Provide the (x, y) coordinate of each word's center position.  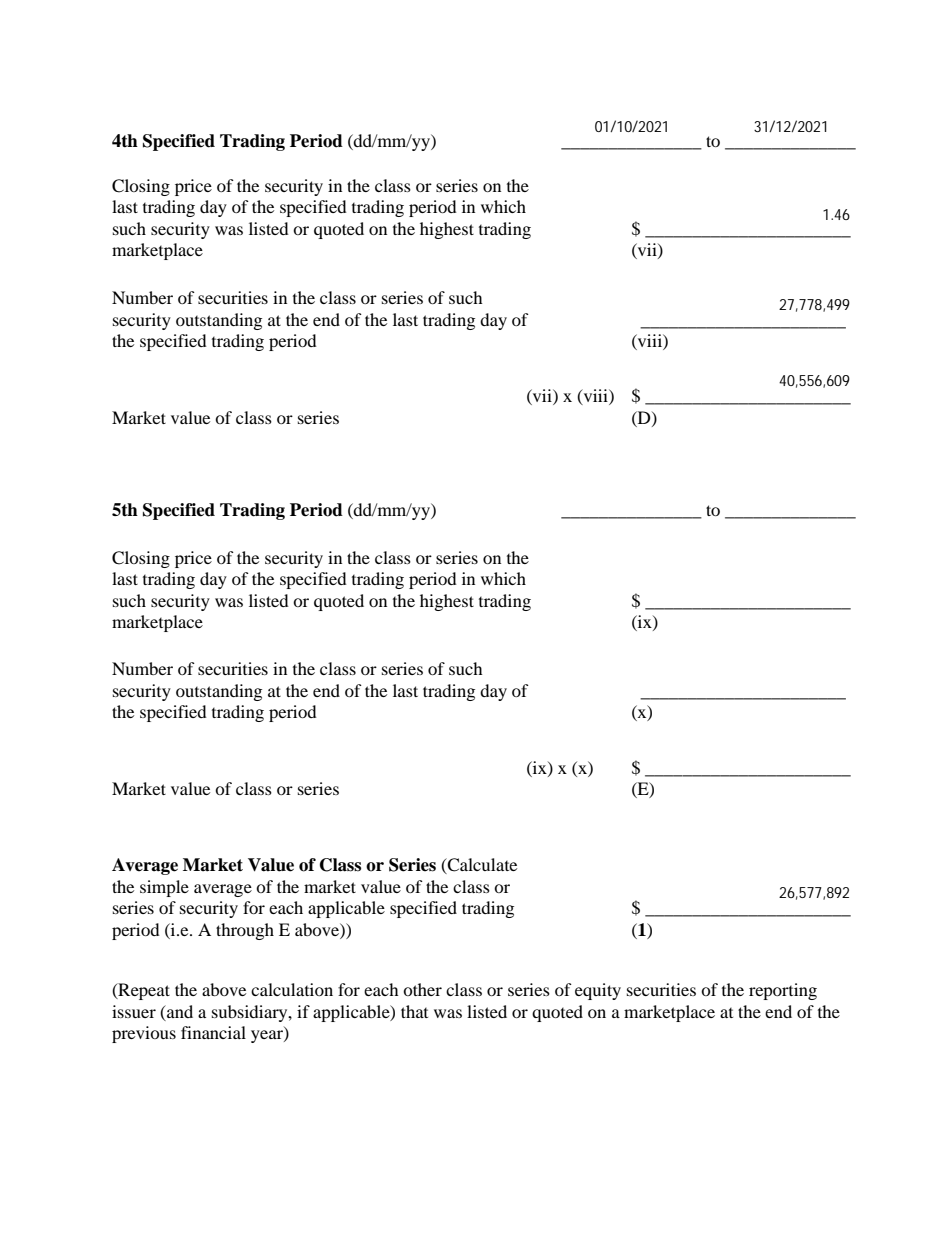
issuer (134, 1011)
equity (598, 991)
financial (213, 1032)
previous (144, 1034)
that (414, 1011)
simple (164, 888)
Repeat (143, 991)
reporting (783, 991)
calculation (292, 989)
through (245, 931)
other (422, 989)
